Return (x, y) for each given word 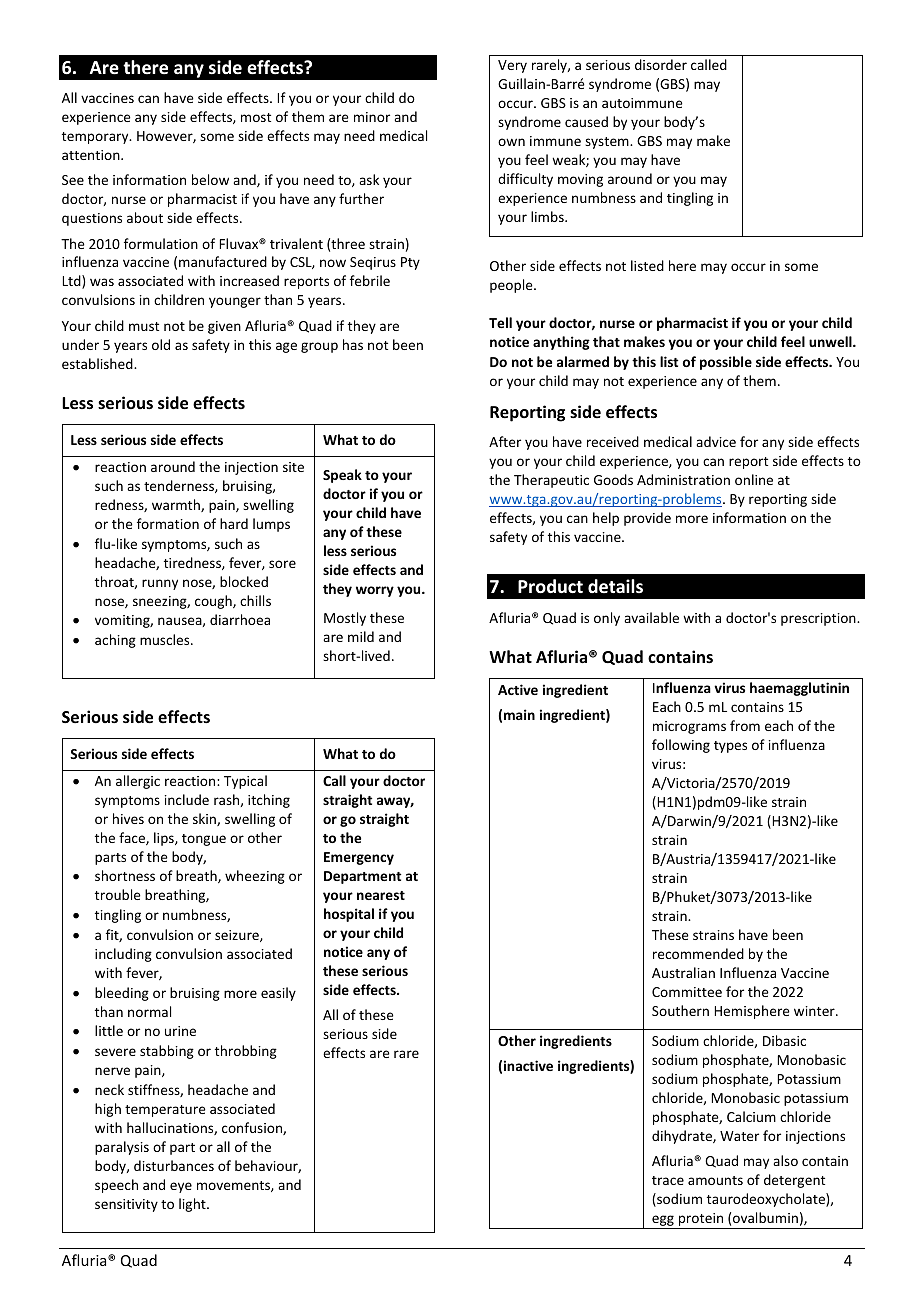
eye (181, 1187)
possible (726, 363)
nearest (381, 895)
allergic (138, 782)
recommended (698, 953)
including (123, 955)
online (754, 479)
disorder (661, 64)
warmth (177, 505)
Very (512, 66)
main (519, 714)
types (730, 747)
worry (375, 591)
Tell (500, 322)
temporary (96, 138)
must (144, 326)
